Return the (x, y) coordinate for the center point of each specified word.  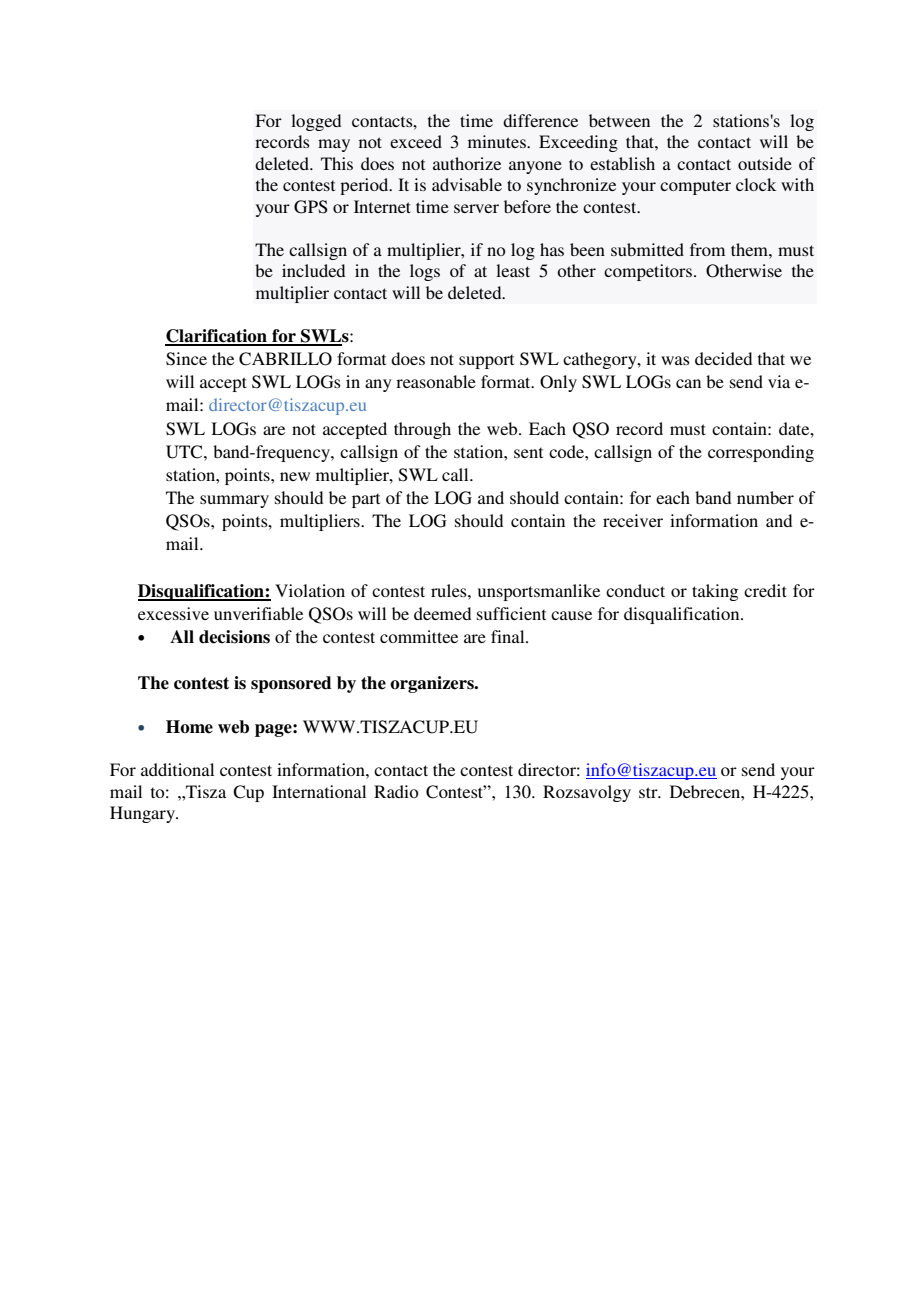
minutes (498, 141)
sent (528, 452)
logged (316, 122)
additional (177, 769)
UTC (185, 452)
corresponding (761, 453)
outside (765, 163)
